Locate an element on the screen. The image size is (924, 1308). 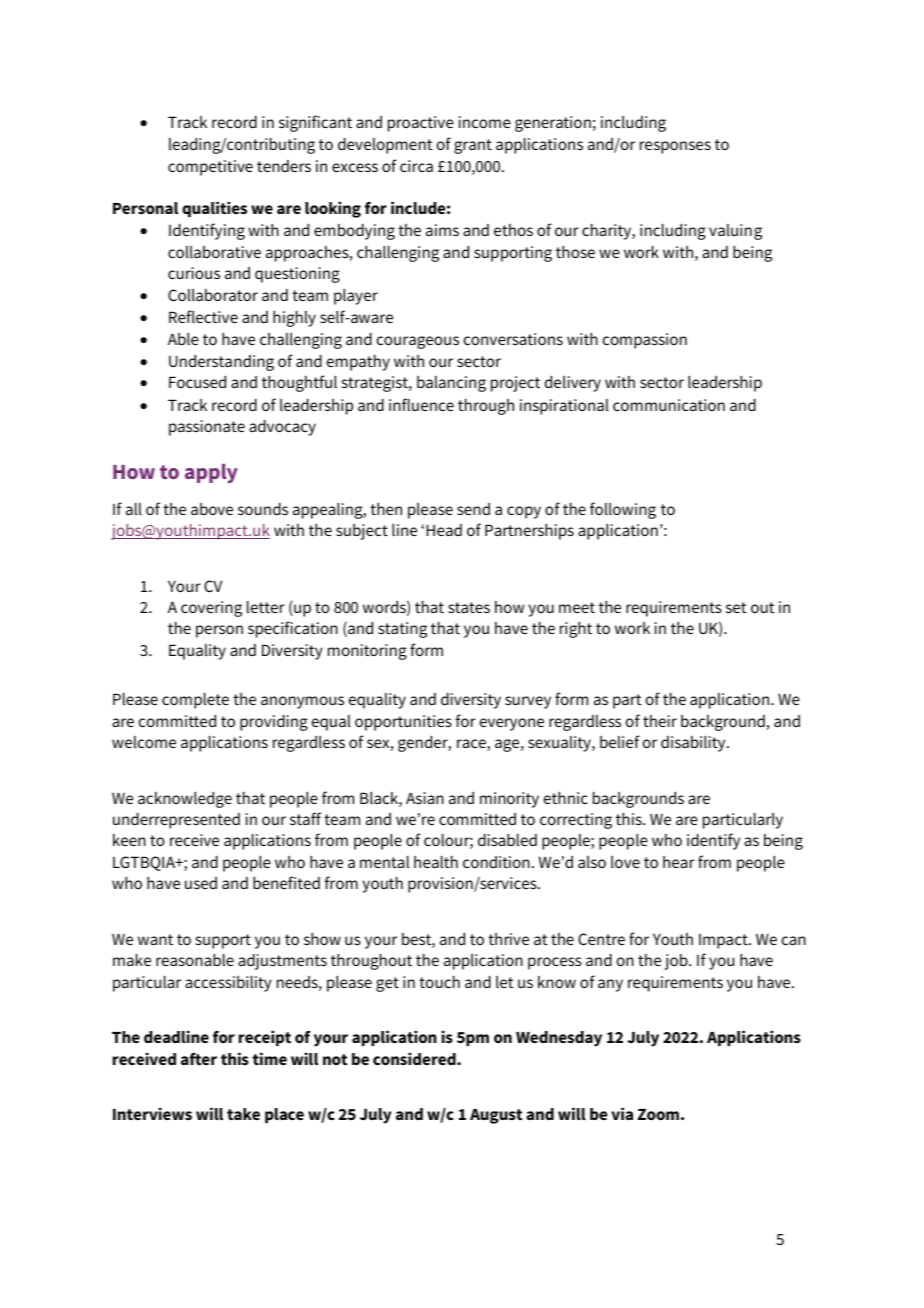
responses is located at coordinates (675, 147).
